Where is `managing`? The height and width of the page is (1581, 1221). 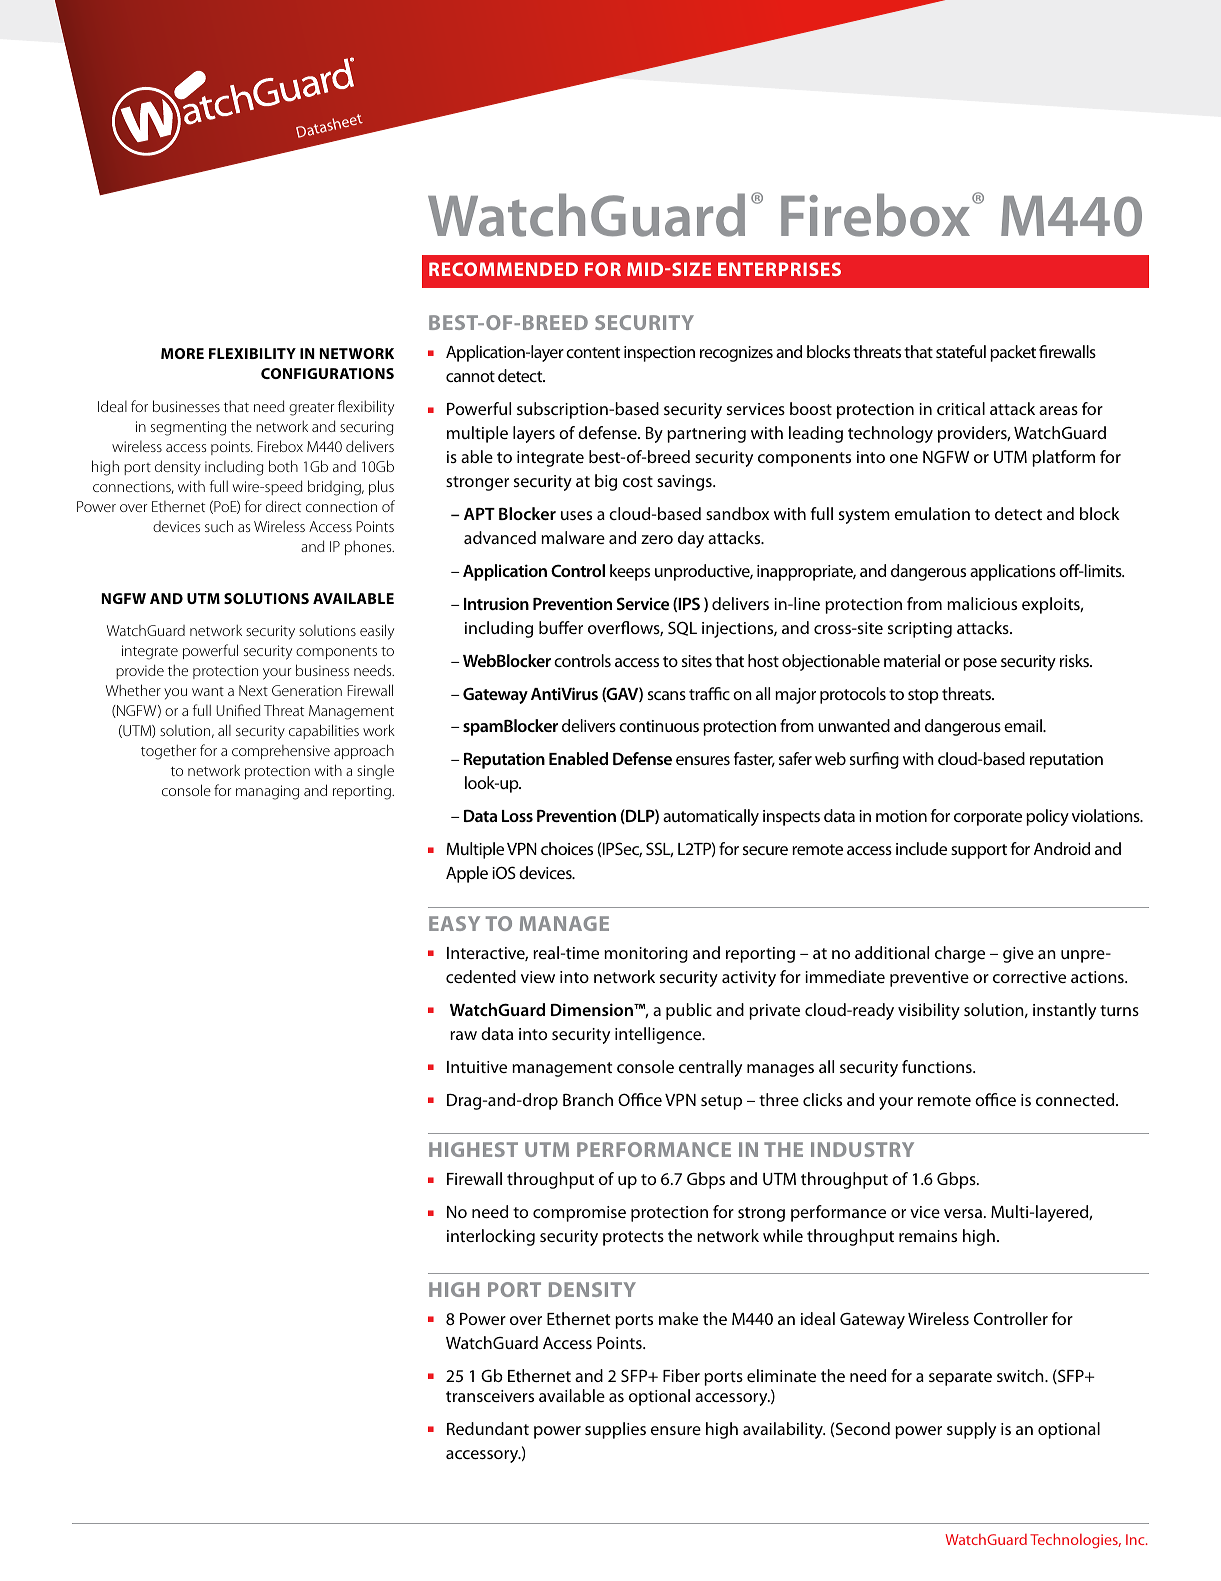
managing is located at coordinates (267, 792).
